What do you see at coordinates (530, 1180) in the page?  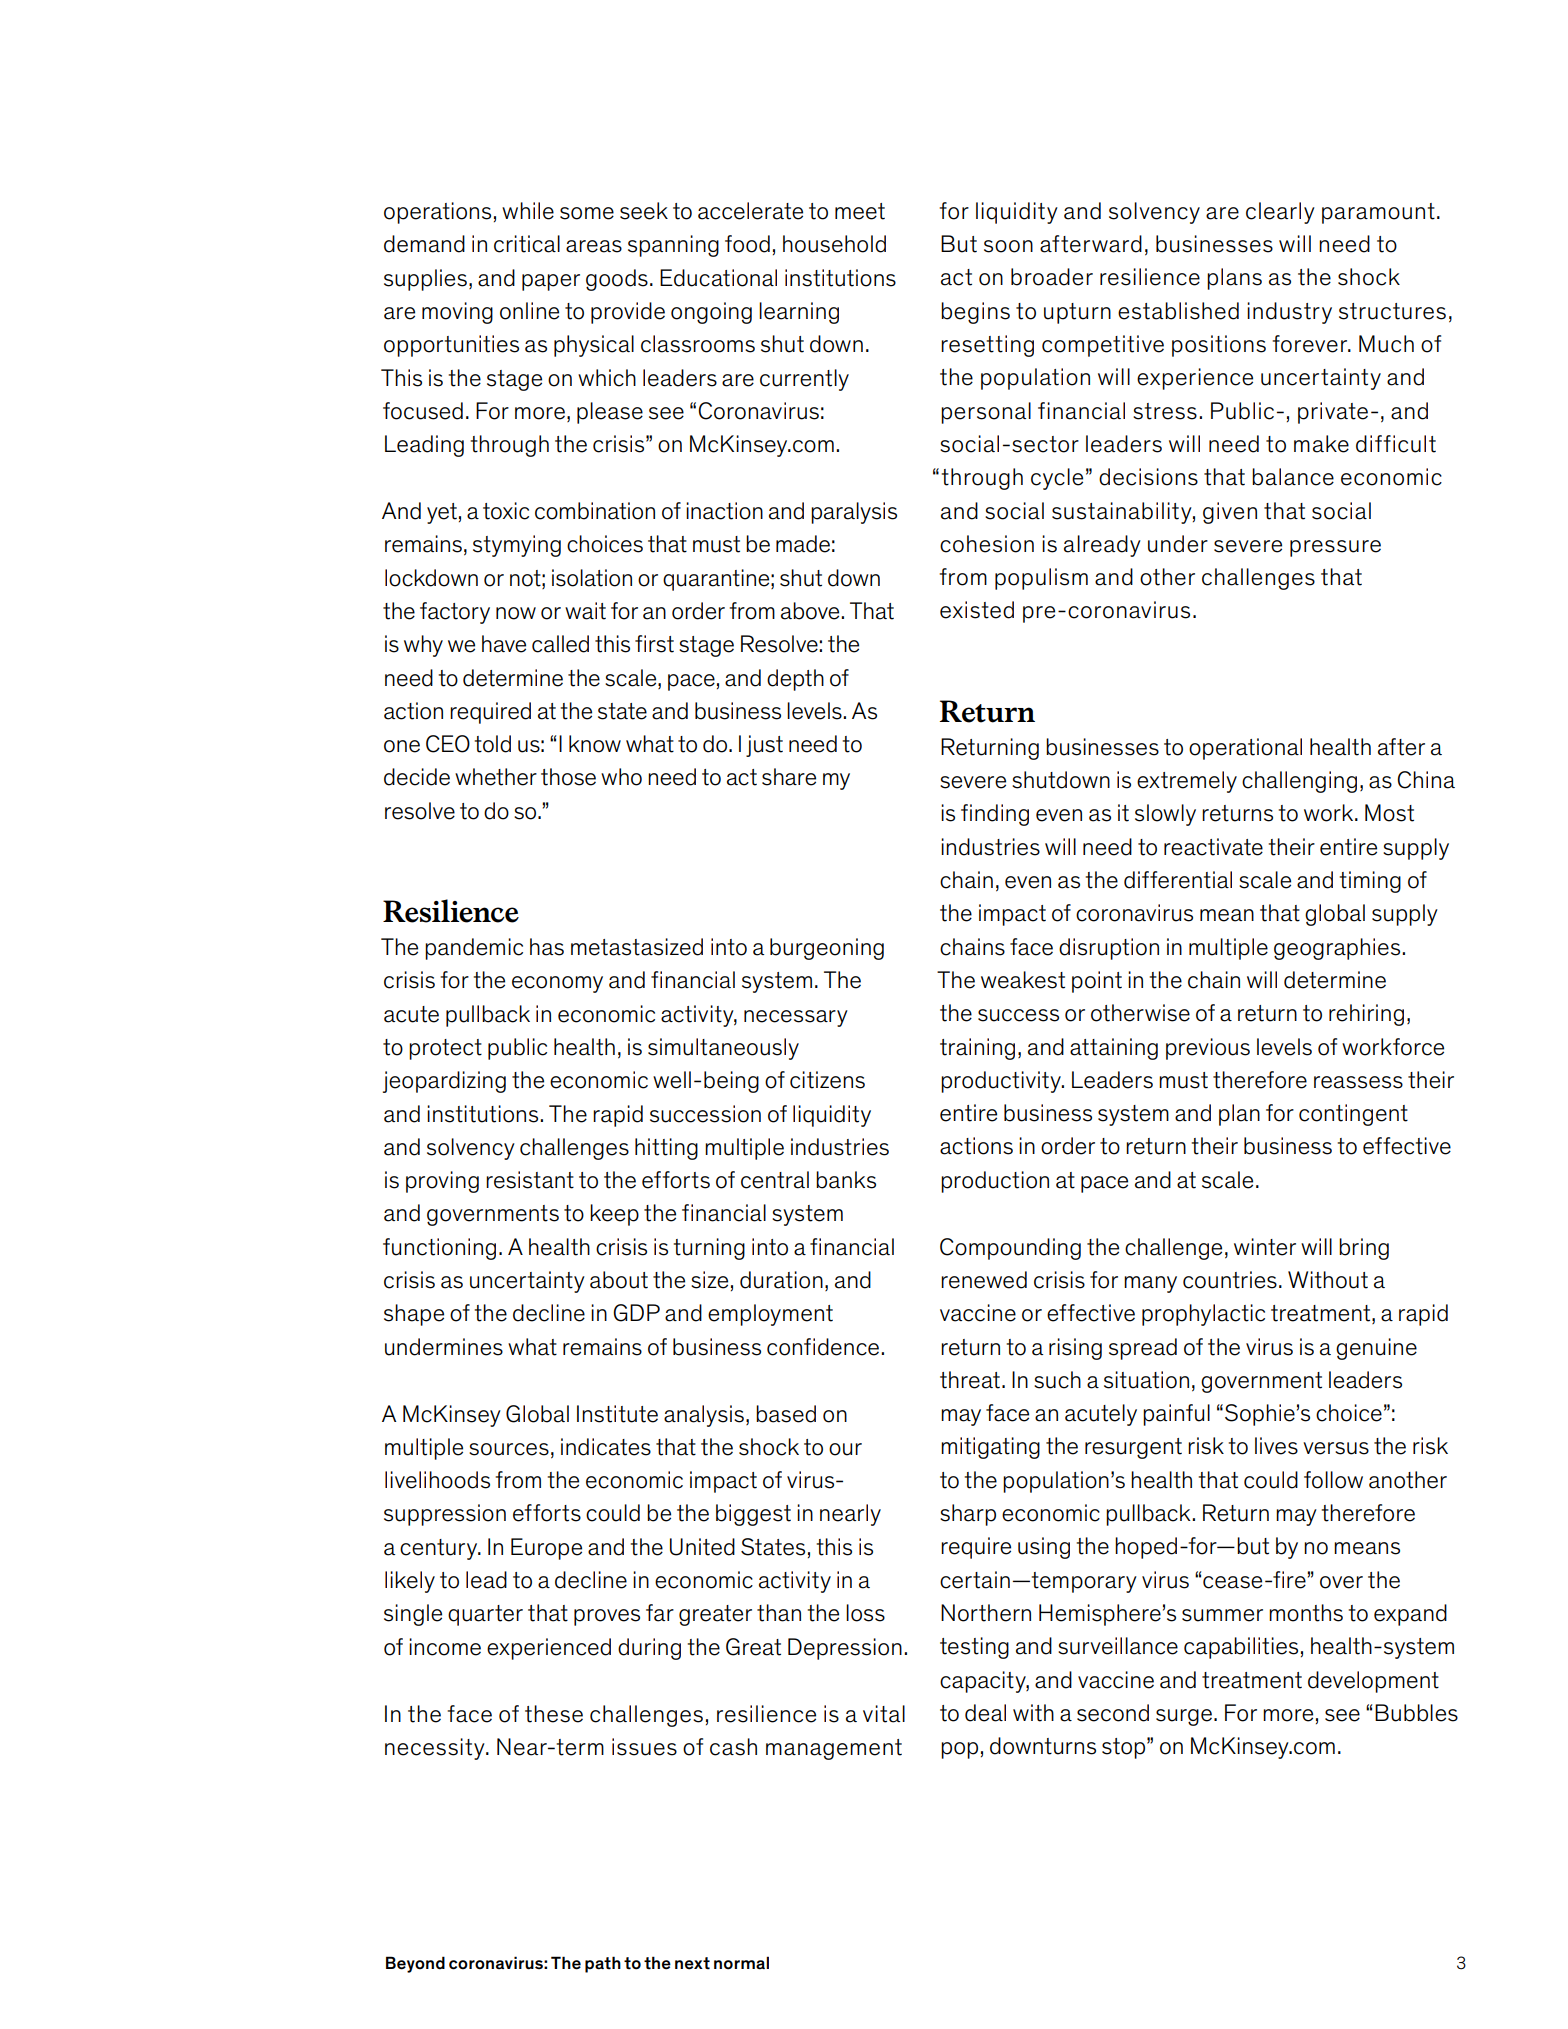 I see `resistant` at bounding box center [530, 1180].
